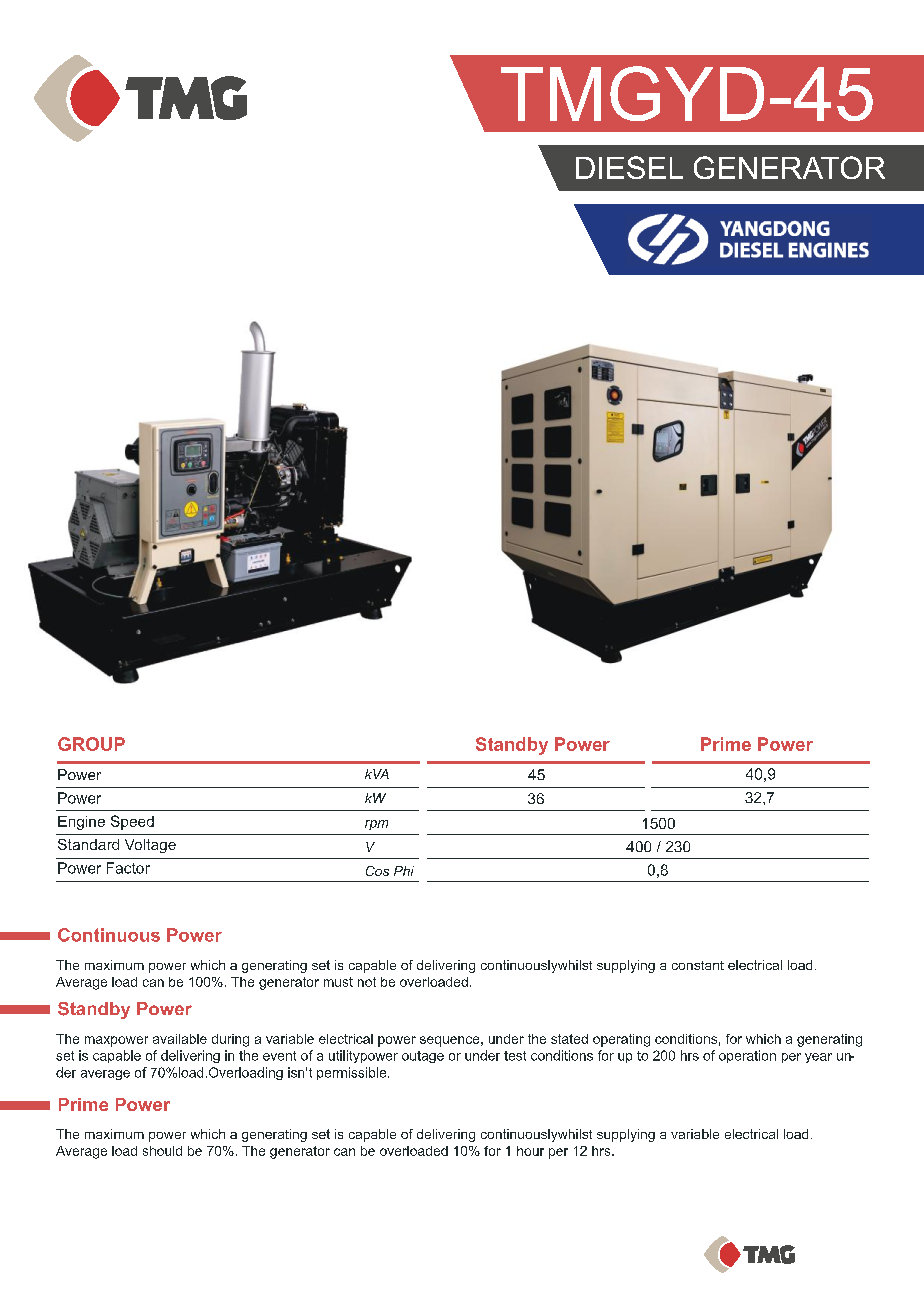 This screenshot has width=924, height=1307. I want to click on Speed, so click(132, 822).
